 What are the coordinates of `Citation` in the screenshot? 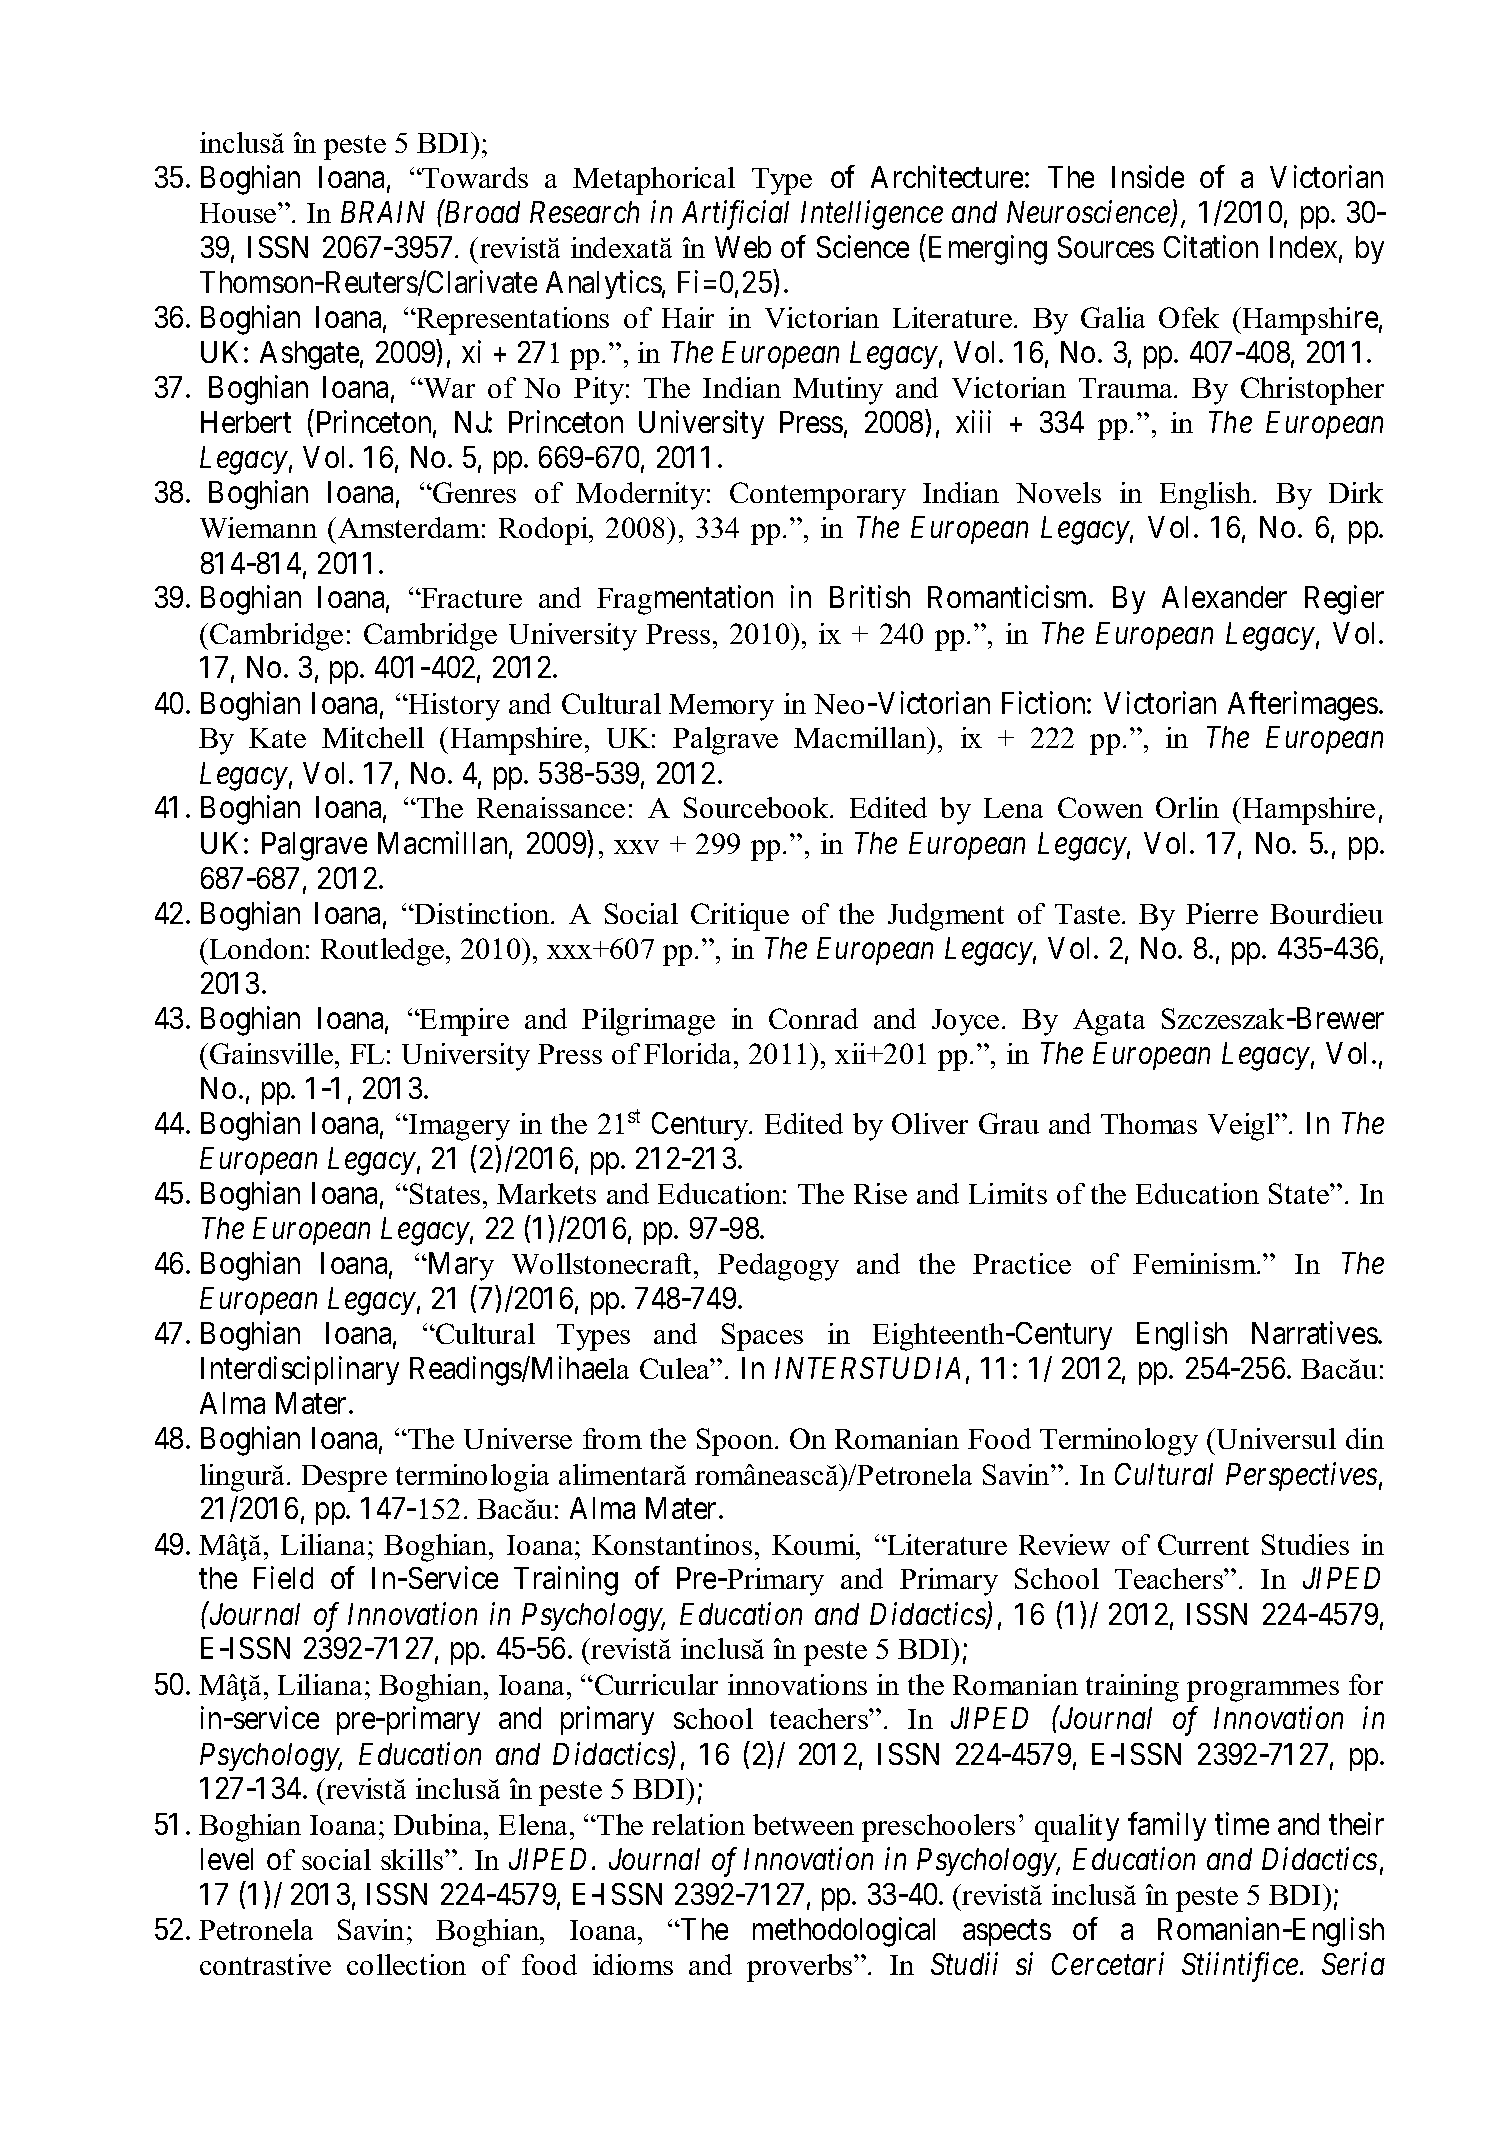 It's located at (1211, 246).
